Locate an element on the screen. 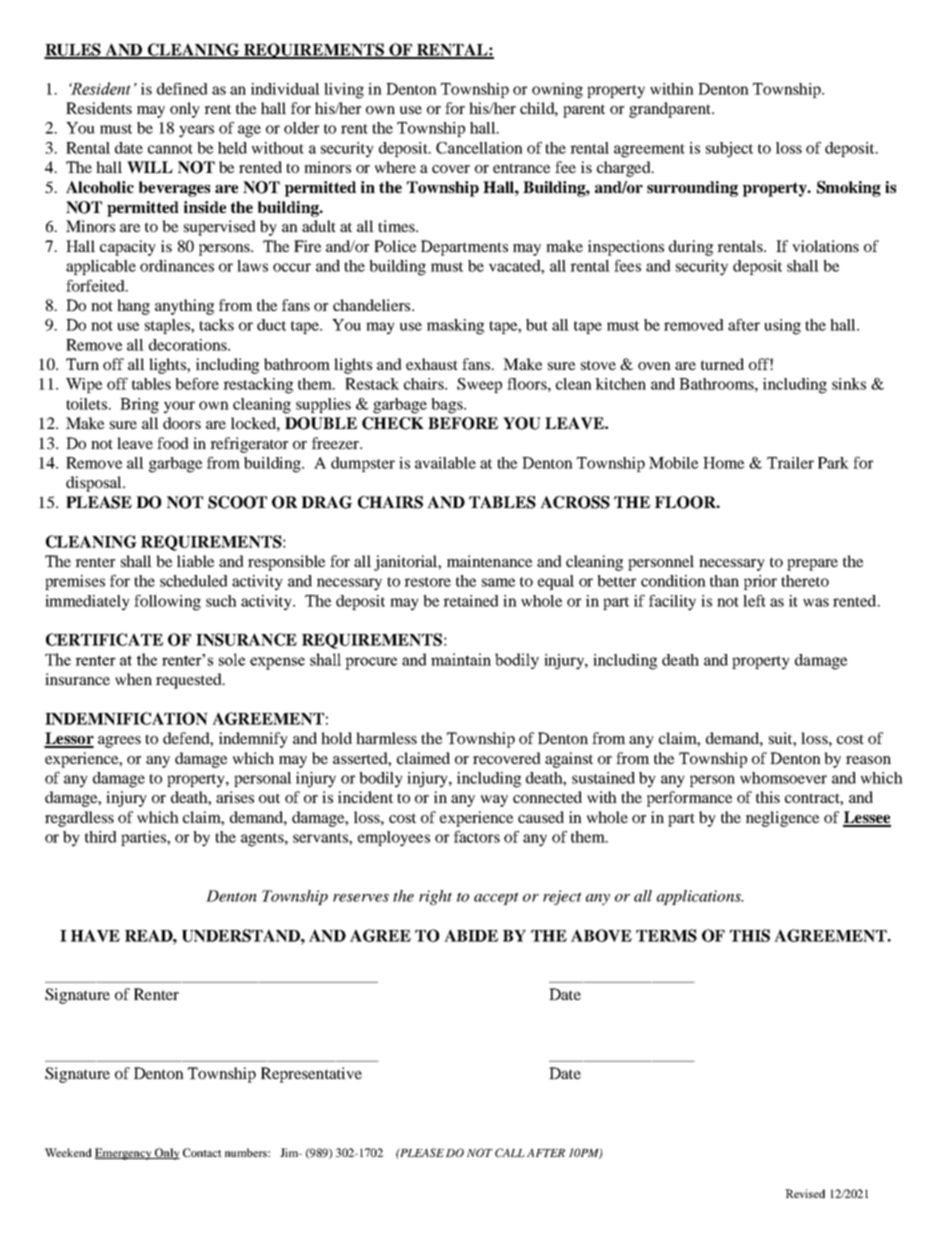 The width and height of the screenshot is (952, 1233). decorations is located at coordinates (189, 345).
